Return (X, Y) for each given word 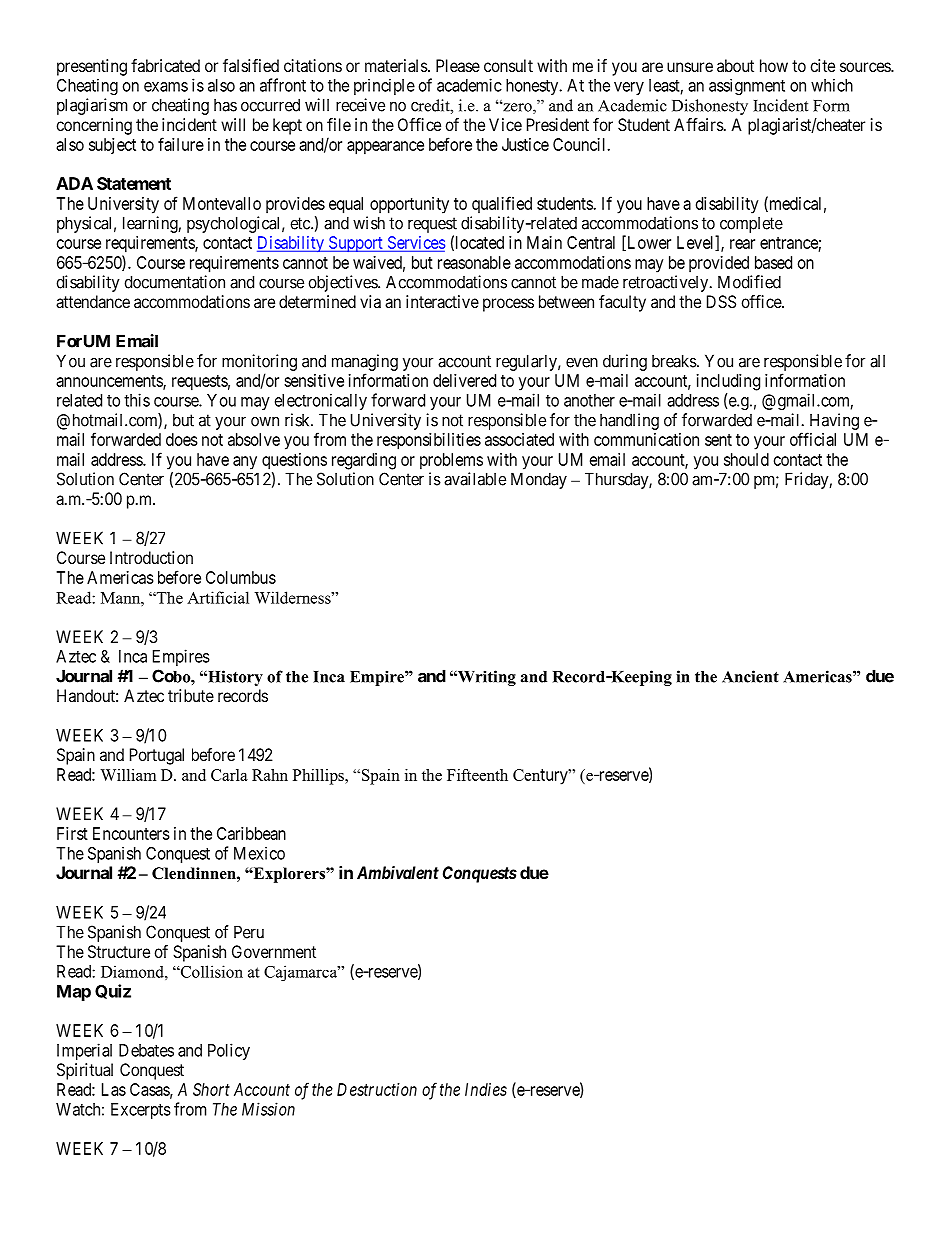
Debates (146, 1050)
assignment (747, 87)
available (475, 479)
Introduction (151, 557)
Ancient (750, 676)
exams (166, 87)
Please (458, 65)
